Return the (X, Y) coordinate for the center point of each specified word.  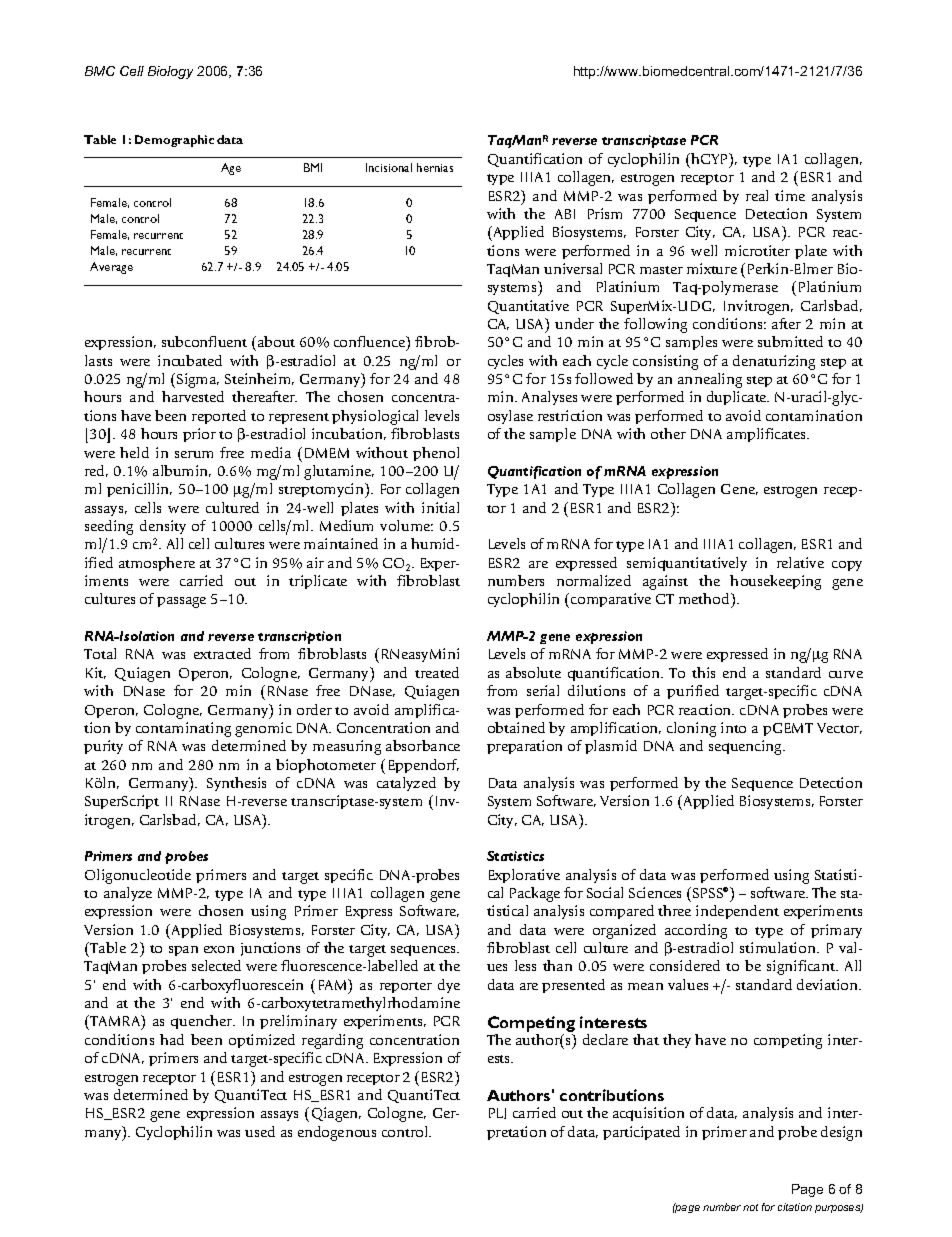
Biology (170, 72)
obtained (516, 727)
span (183, 951)
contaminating (183, 729)
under (574, 323)
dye (449, 986)
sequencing (747, 747)
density (163, 527)
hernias (435, 167)
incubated (190, 360)
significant (802, 967)
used (260, 1131)
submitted (790, 341)
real (757, 195)
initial (440, 507)
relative (800, 562)
